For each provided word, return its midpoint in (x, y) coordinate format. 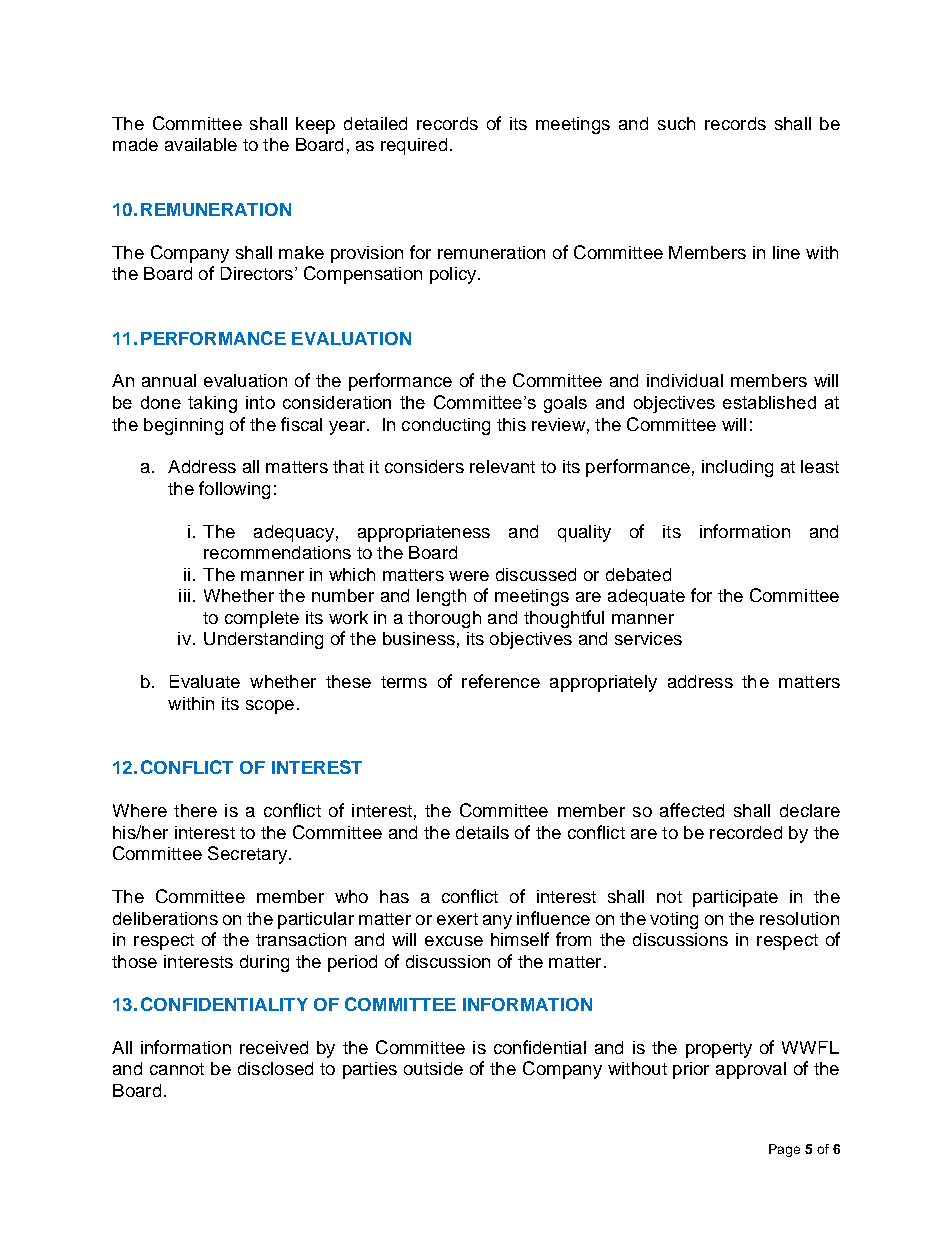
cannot (177, 1069)
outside (433, 1068)
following (234, 490)
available (201, 144)
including (737, 468)
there (195, 810)
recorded (746, 832)
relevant (502, 466)
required (414, 146)
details (482, 832)
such (676, 123)
